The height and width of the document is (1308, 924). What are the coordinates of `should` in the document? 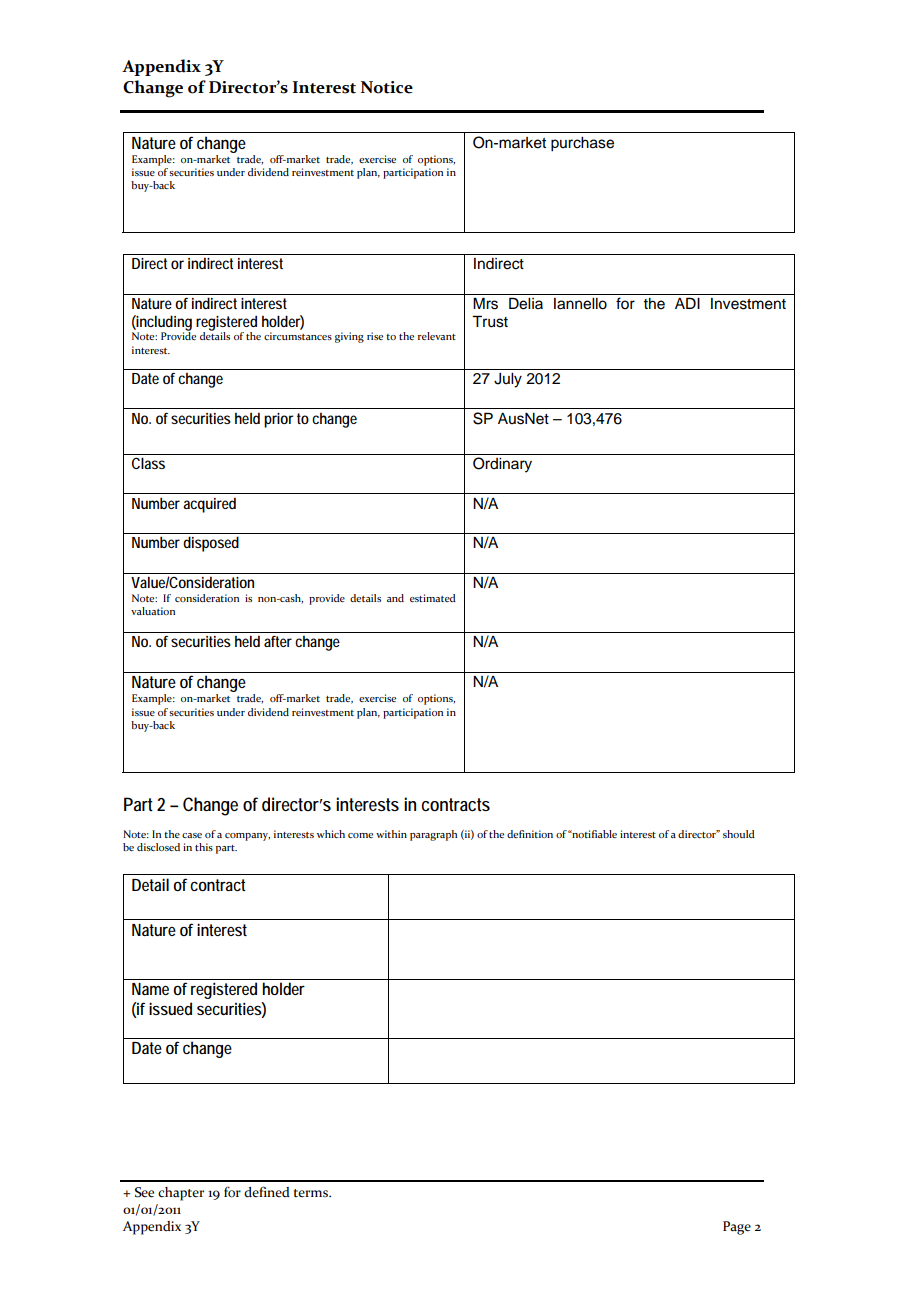 It's located at (739, 834).
